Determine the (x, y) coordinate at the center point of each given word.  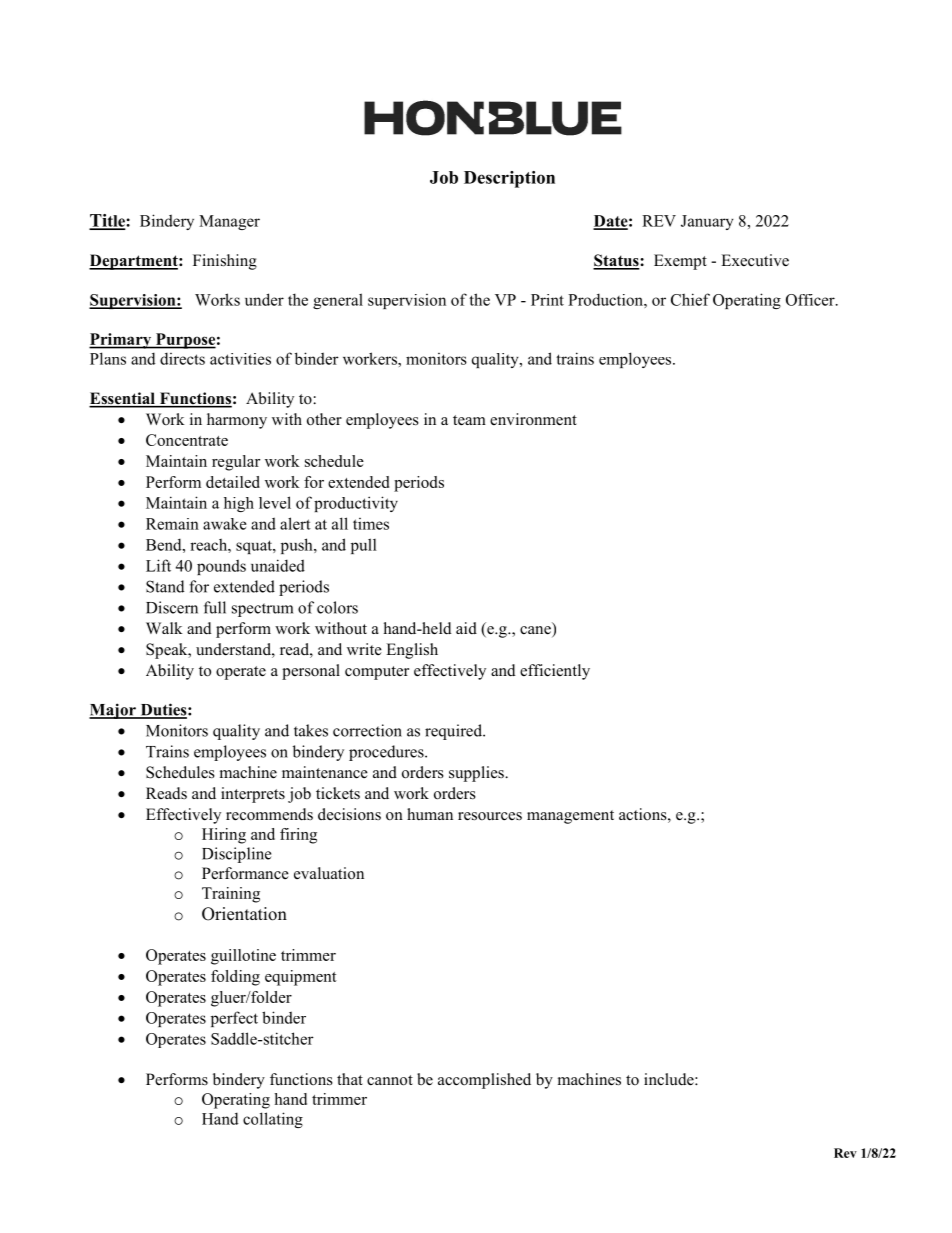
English (412, 651)
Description (509, 179)
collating (273, 1120)
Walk (164, 628)
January (707, 222)
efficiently (555, 672)
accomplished (484, 1081)
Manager (229, 222)
